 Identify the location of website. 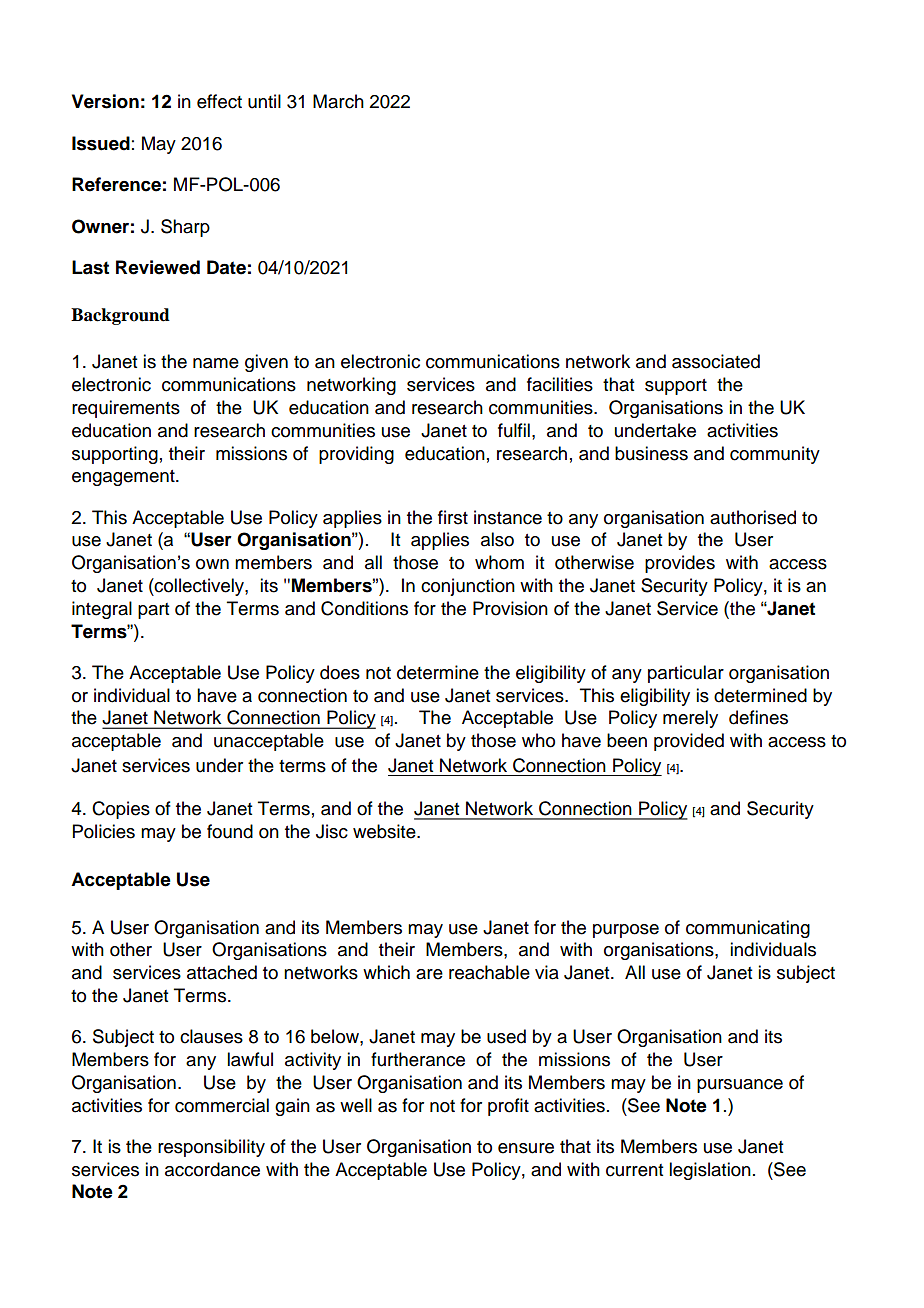
(385, 831).
